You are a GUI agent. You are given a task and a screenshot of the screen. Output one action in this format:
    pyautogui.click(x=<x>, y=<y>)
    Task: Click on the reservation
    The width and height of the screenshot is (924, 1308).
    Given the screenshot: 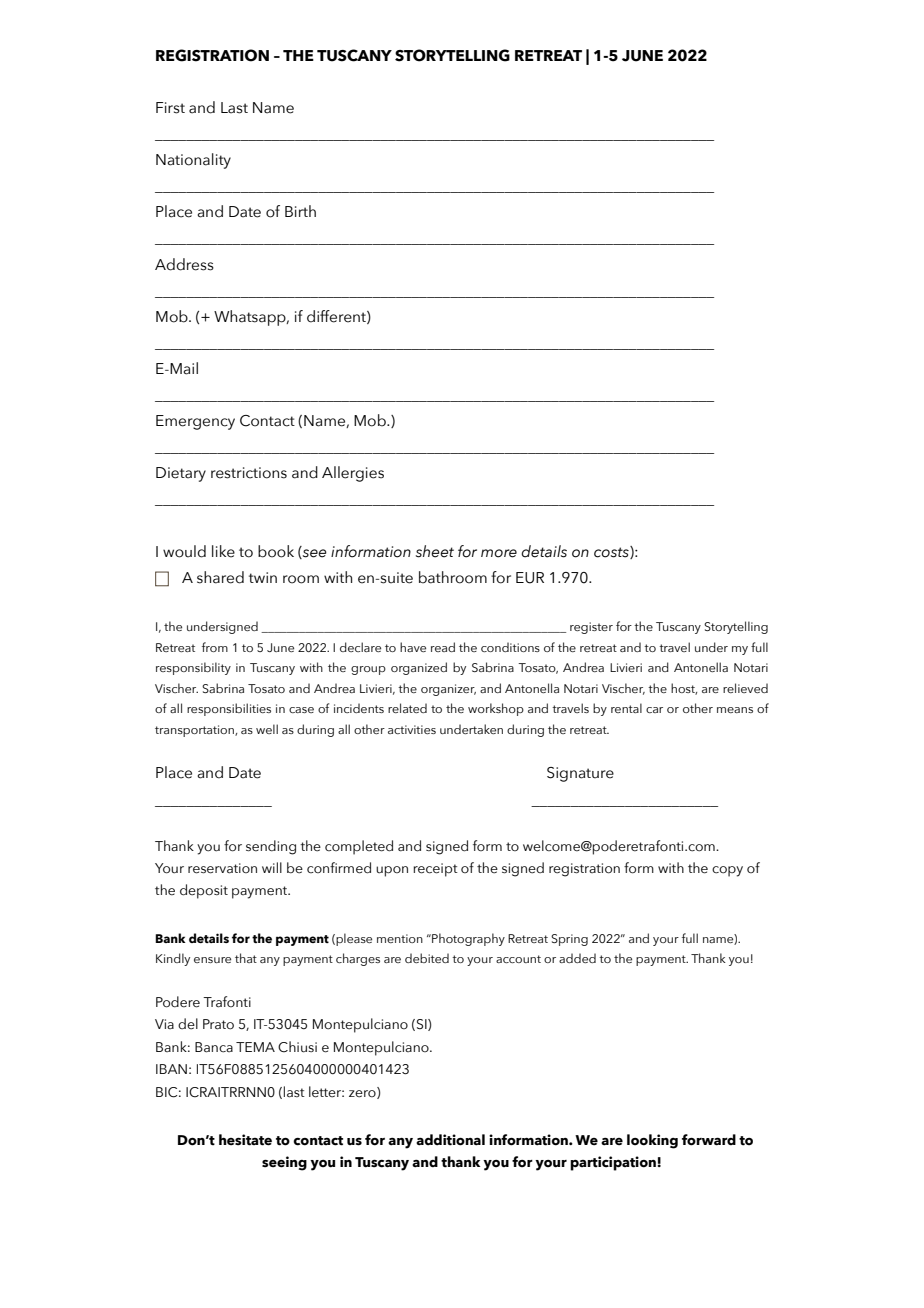 What is the action you would take?
    pyautogui.click(x=222, y=868)
